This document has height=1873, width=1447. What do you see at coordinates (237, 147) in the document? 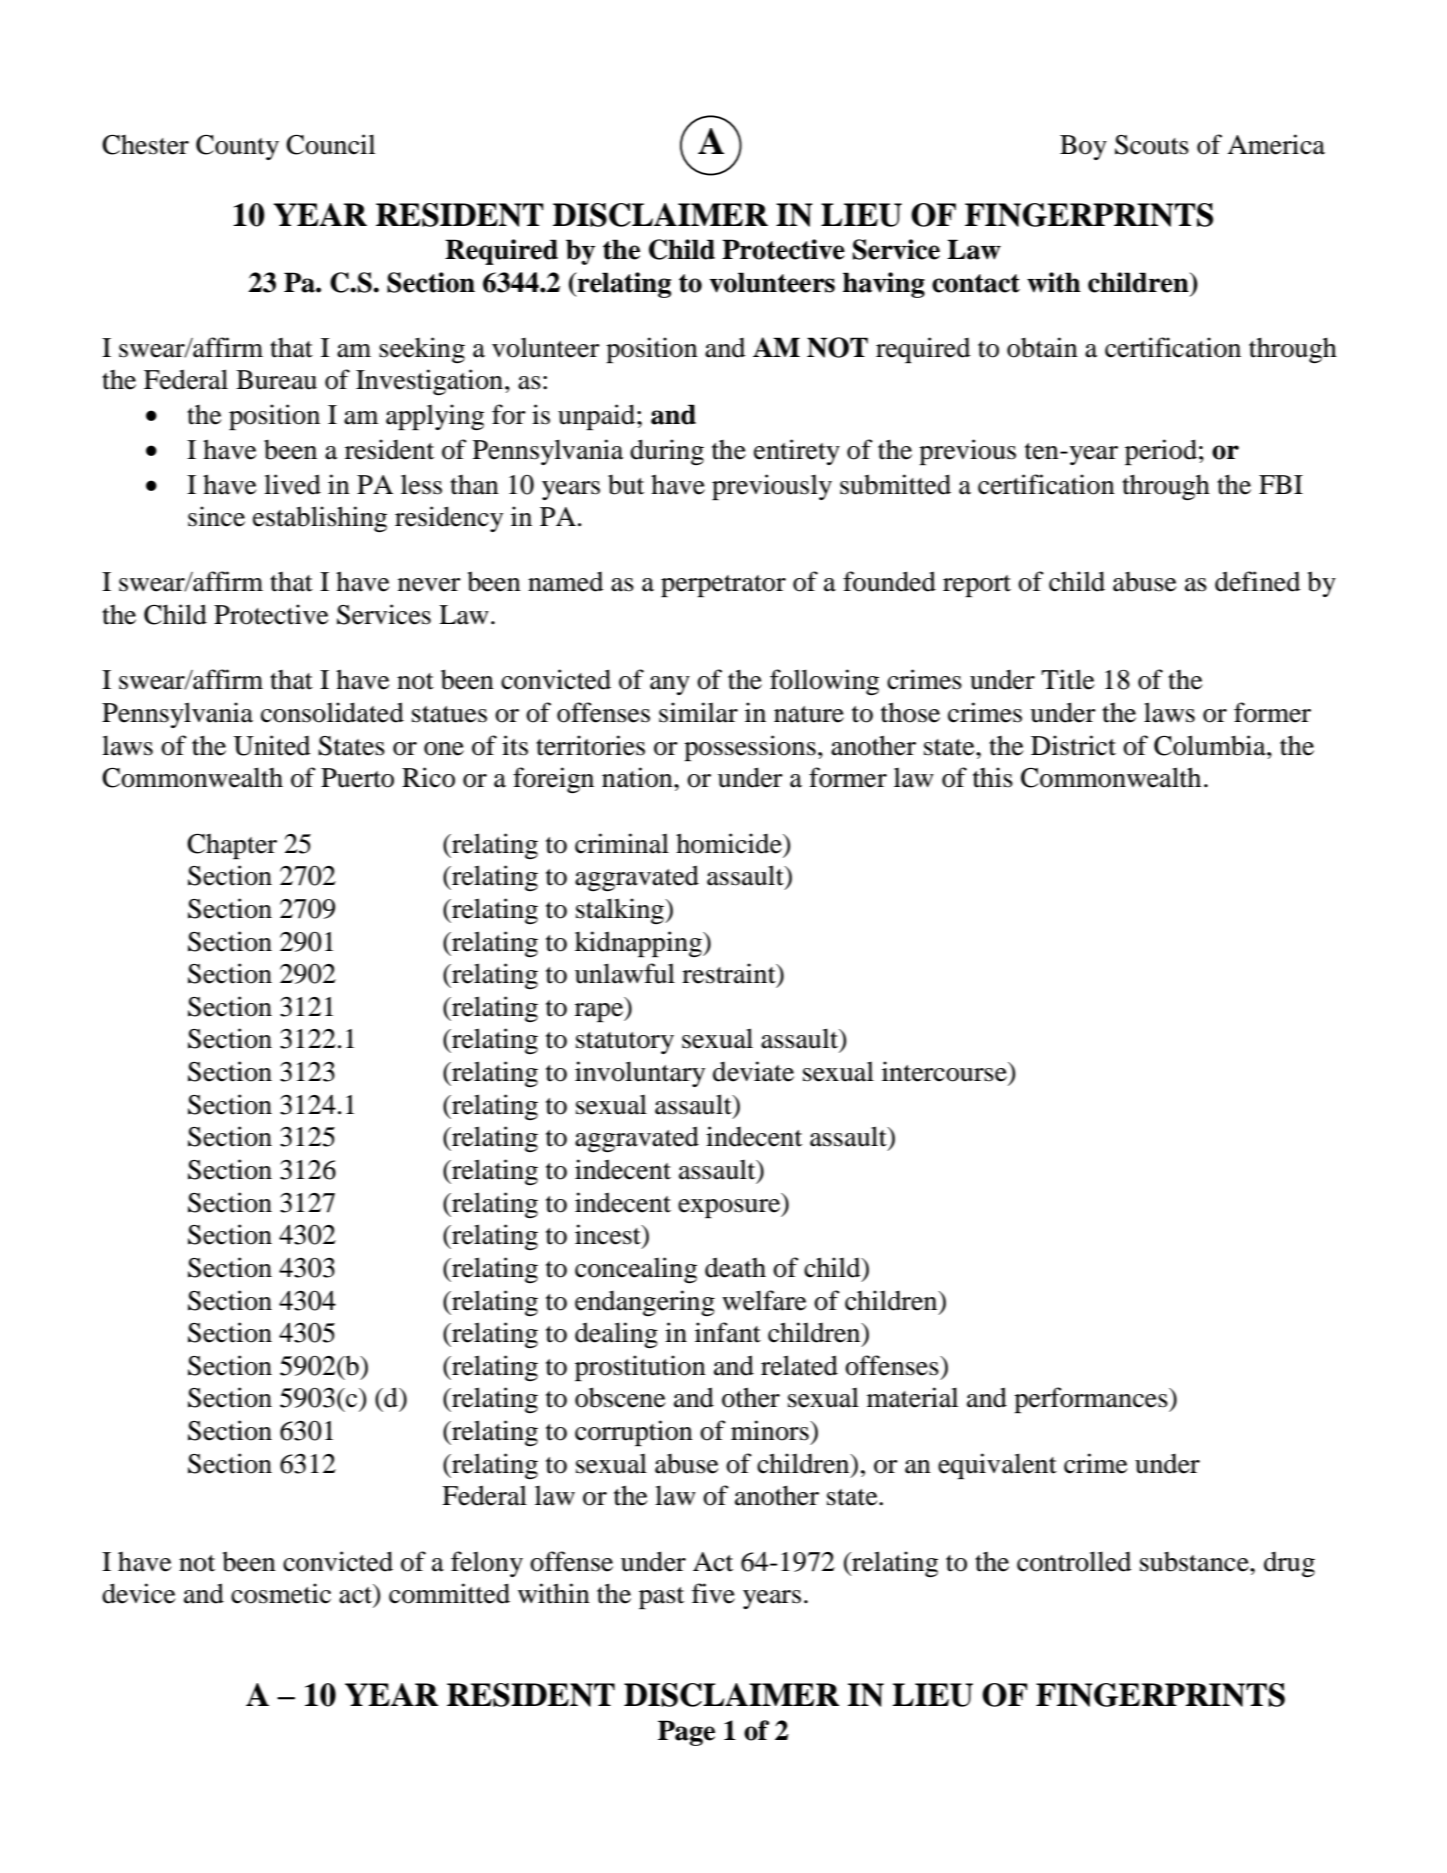
I see `County` at bounding box center [237, 147].
